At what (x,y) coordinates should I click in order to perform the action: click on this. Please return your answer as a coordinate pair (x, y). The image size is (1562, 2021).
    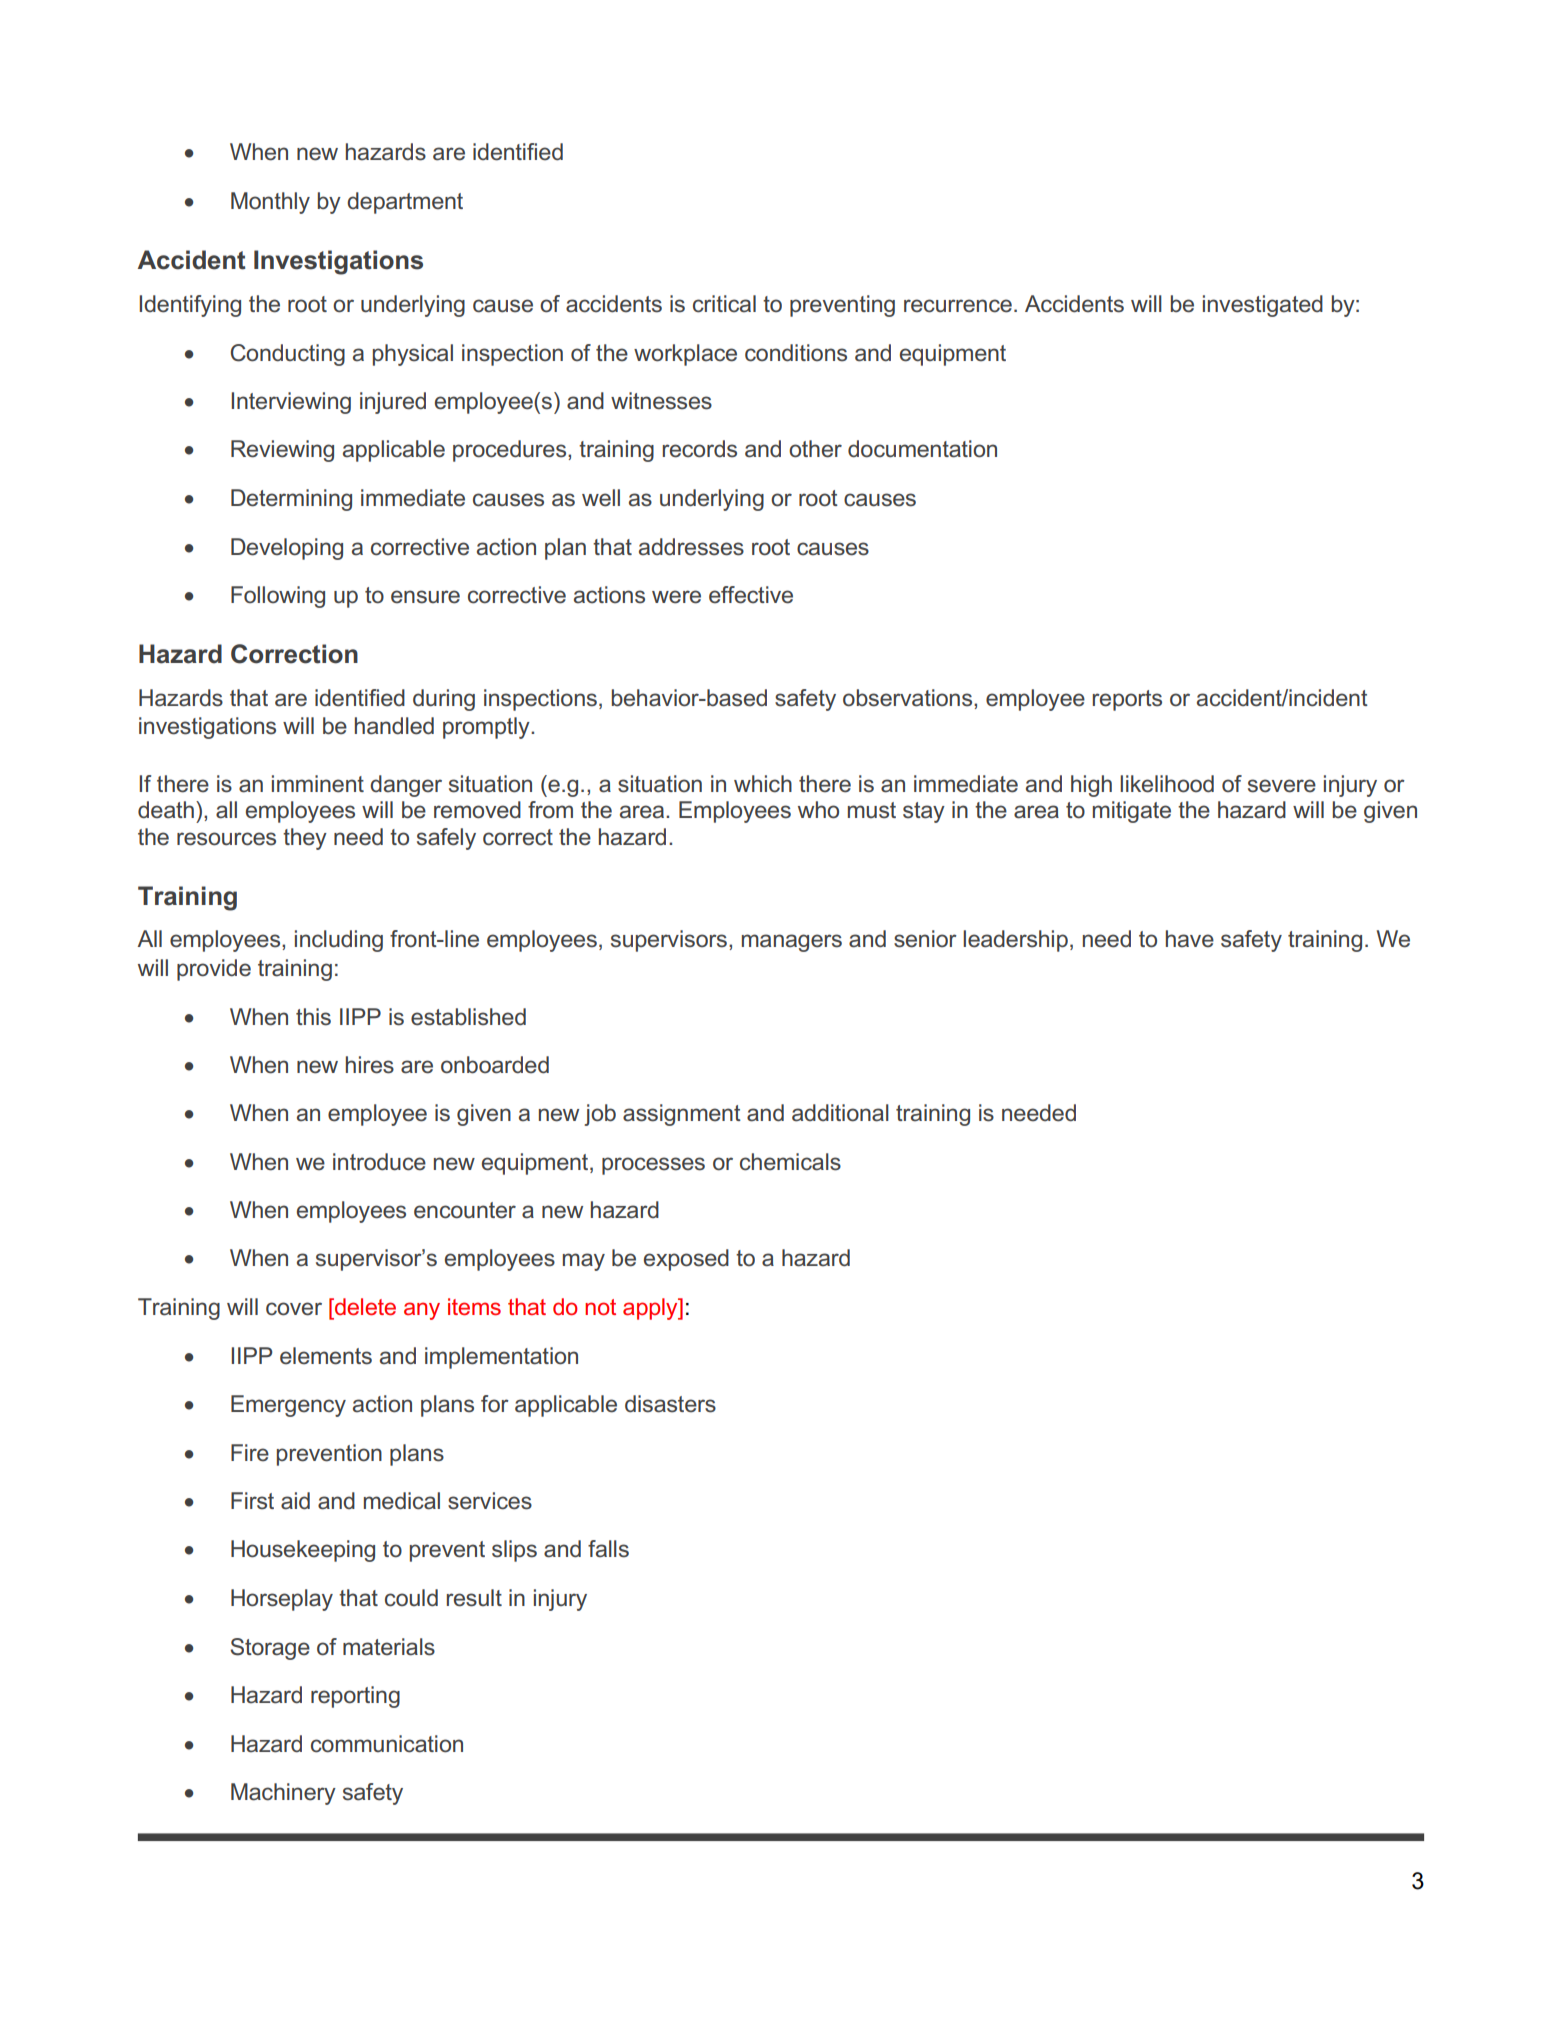
    Looking at the image, I should click on (313, 1017).
